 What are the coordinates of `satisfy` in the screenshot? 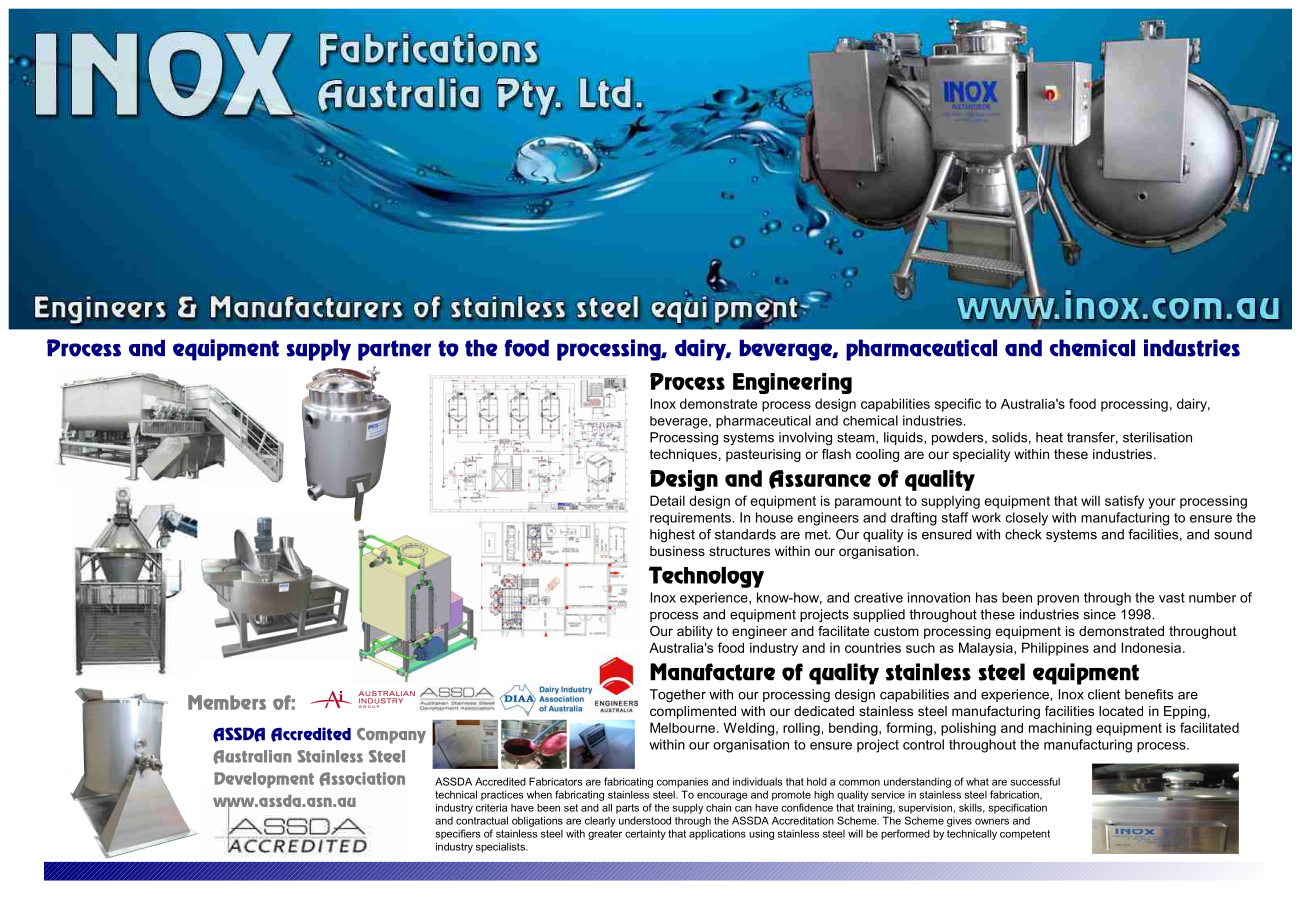 It's located at (1124, 502).
